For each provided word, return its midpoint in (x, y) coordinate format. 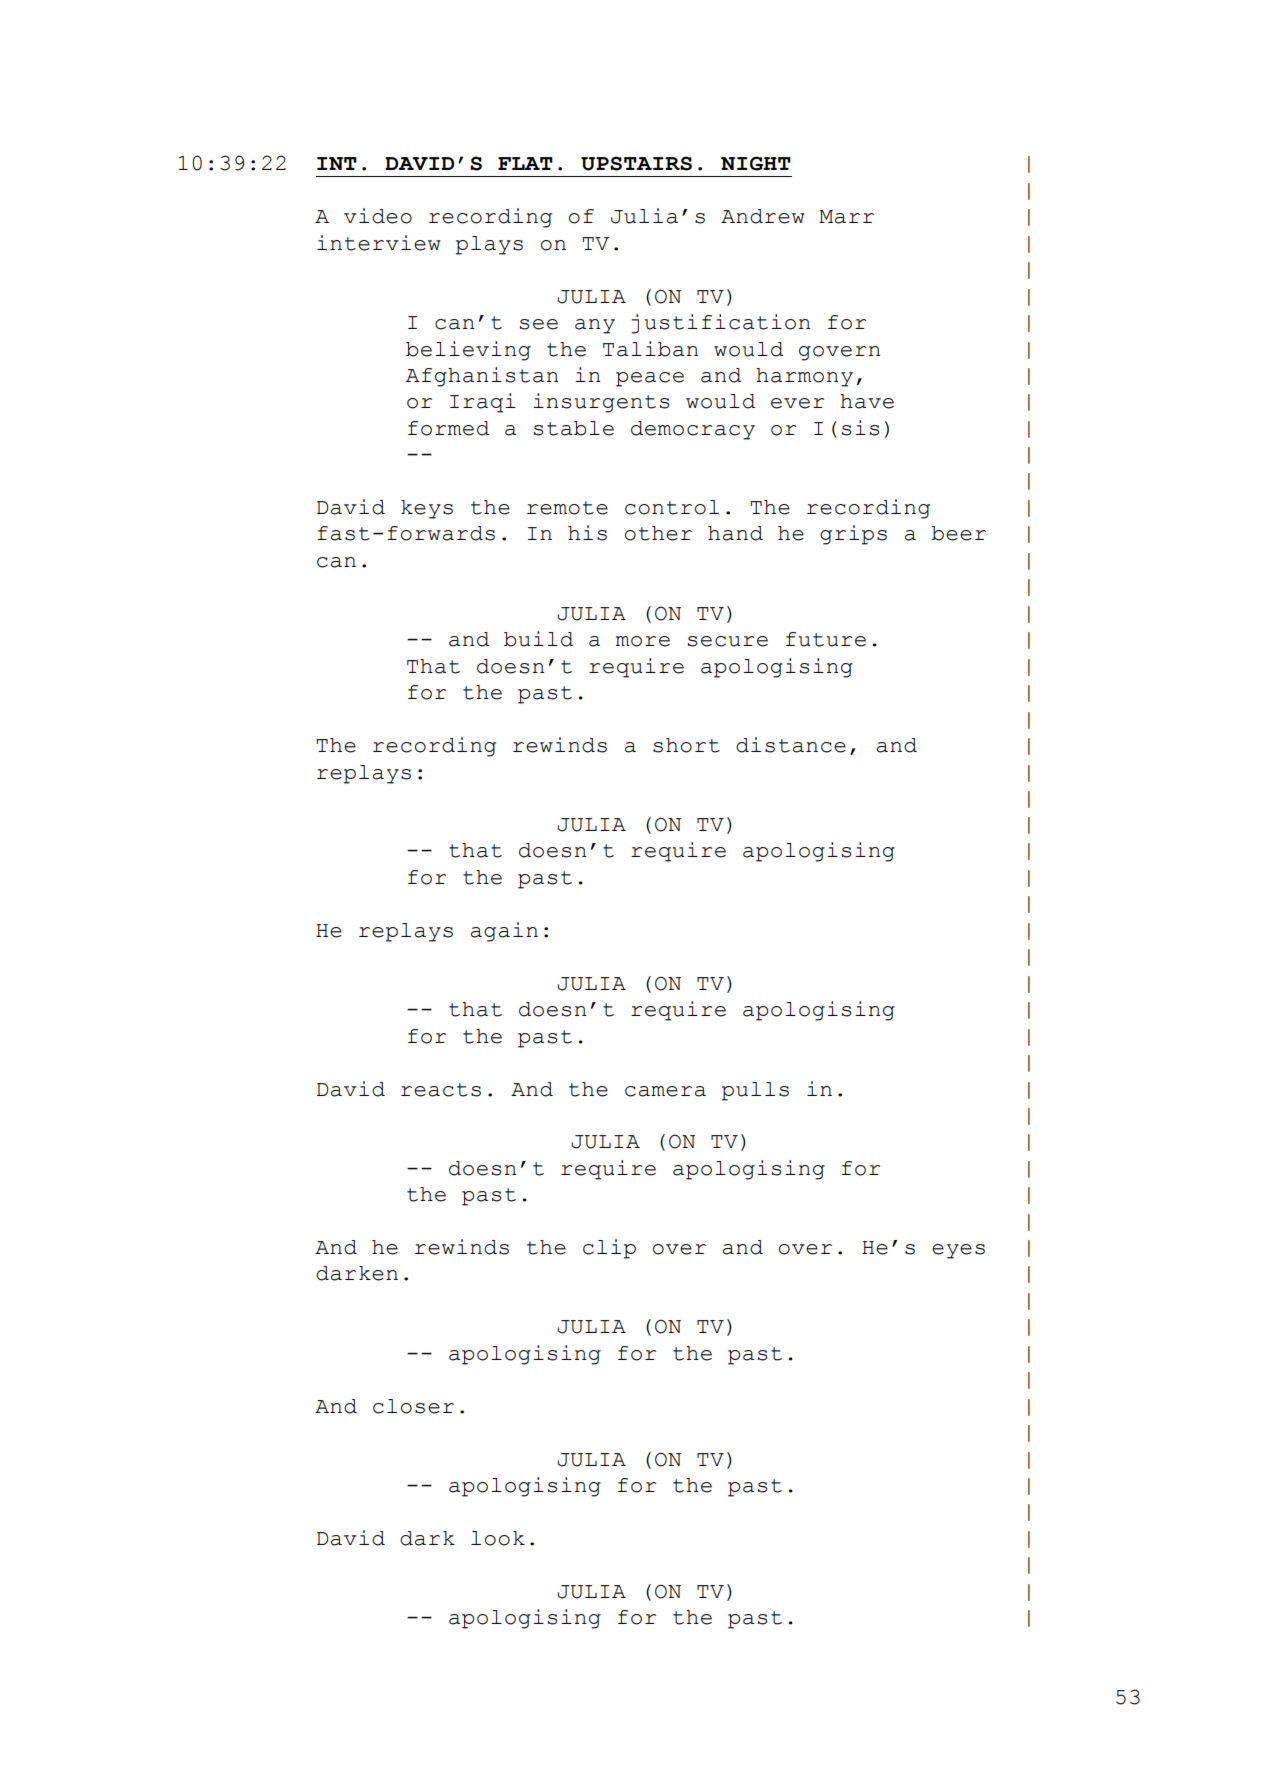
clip (609, 1249)
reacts (441, 1090)
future (826, 639)
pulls (755, 1091)
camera (665, 1091)
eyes (958, 1251)
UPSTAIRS (636, 163)
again (504, 932)
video (378, 216)
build (538, 639)
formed (448, 428)
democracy (693, 430)
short (686, 745)
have (867, 401)
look (498, 1538)
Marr (846, 217)
